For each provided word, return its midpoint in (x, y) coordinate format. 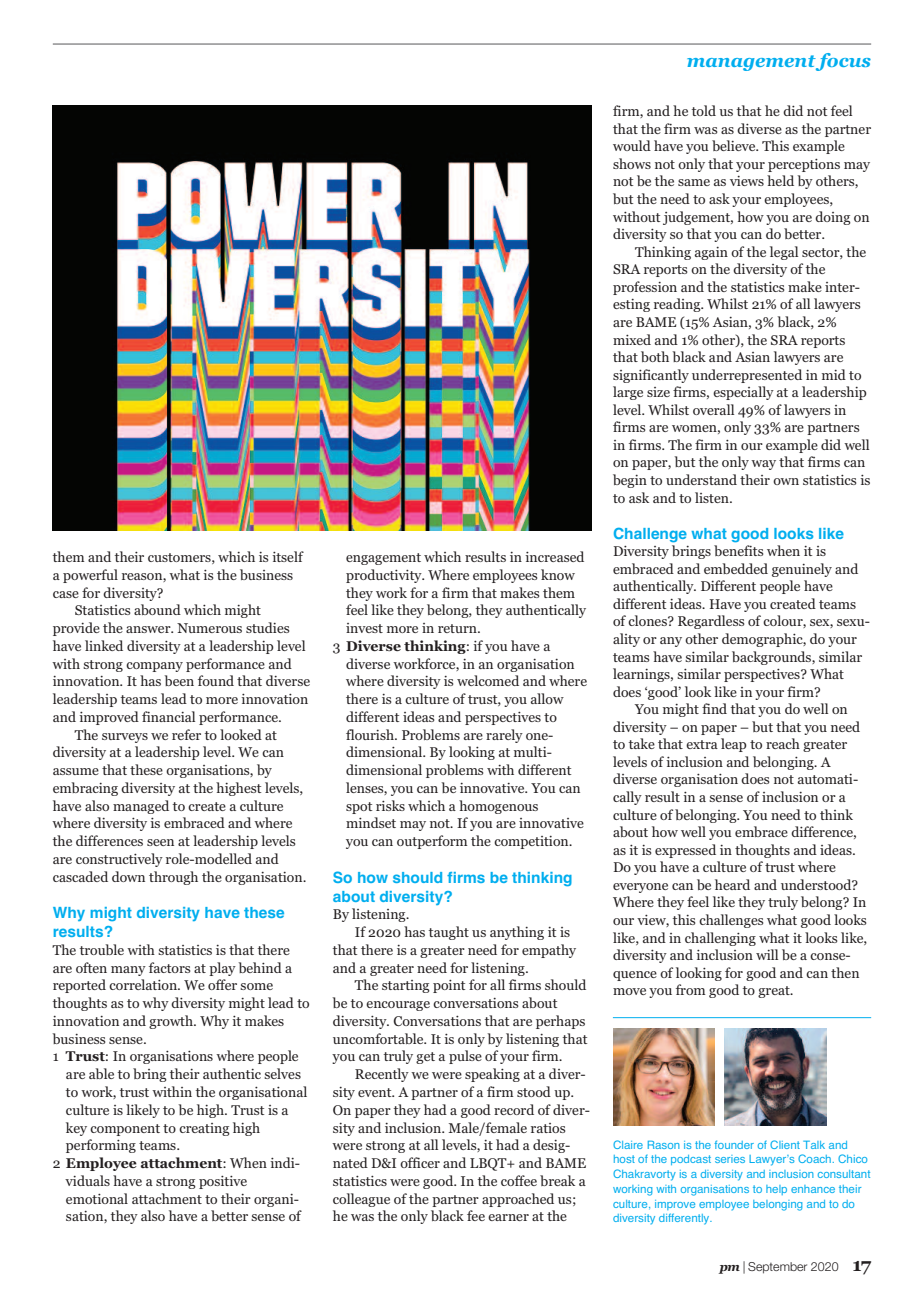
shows (632, 163)
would (632, 145)
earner (508, 1217)
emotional (97, 1198)
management (751, 63)
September (777, 1268)
